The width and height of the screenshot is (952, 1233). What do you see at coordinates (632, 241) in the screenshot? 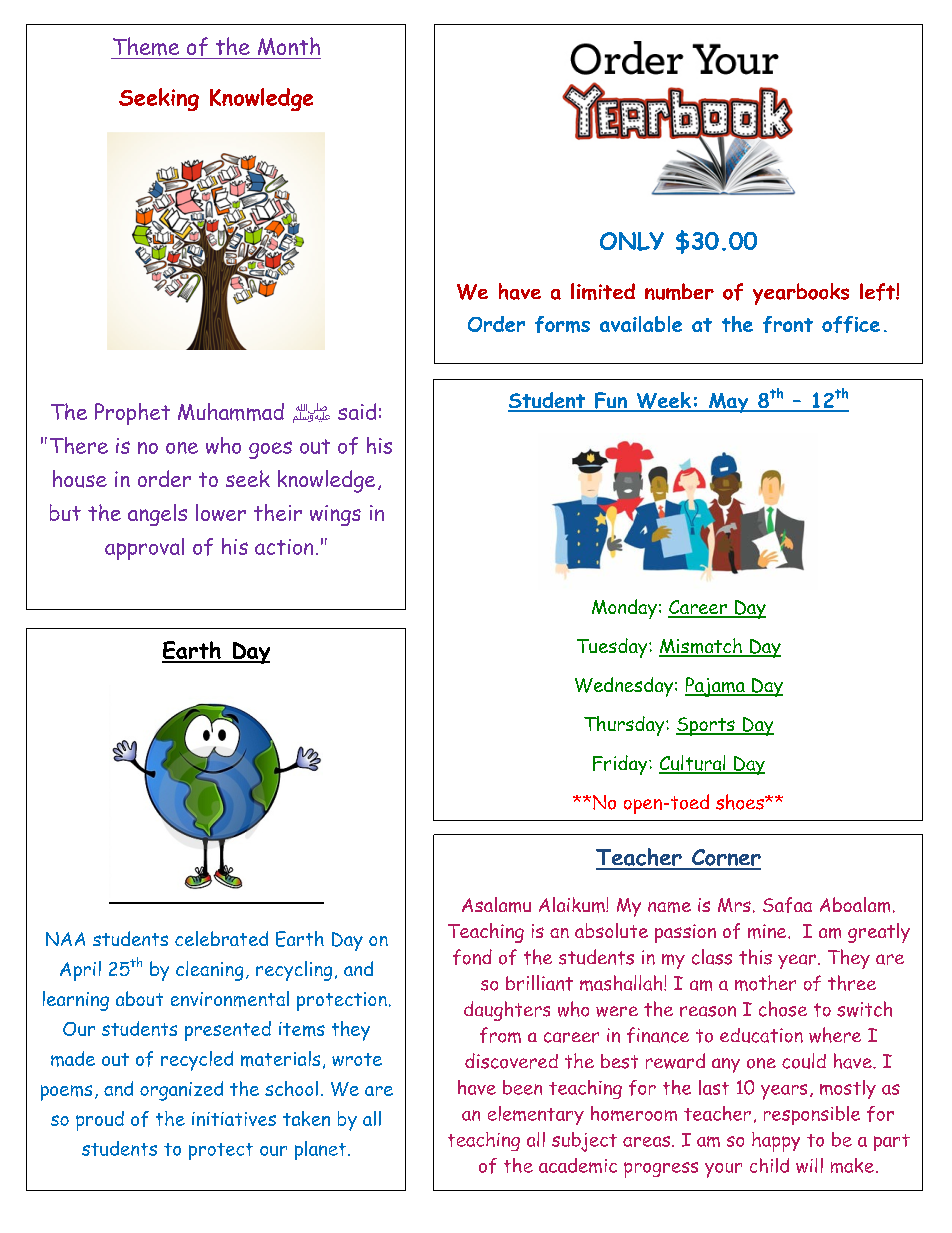
I see `ONLY` at bounding box center [632, 241].
